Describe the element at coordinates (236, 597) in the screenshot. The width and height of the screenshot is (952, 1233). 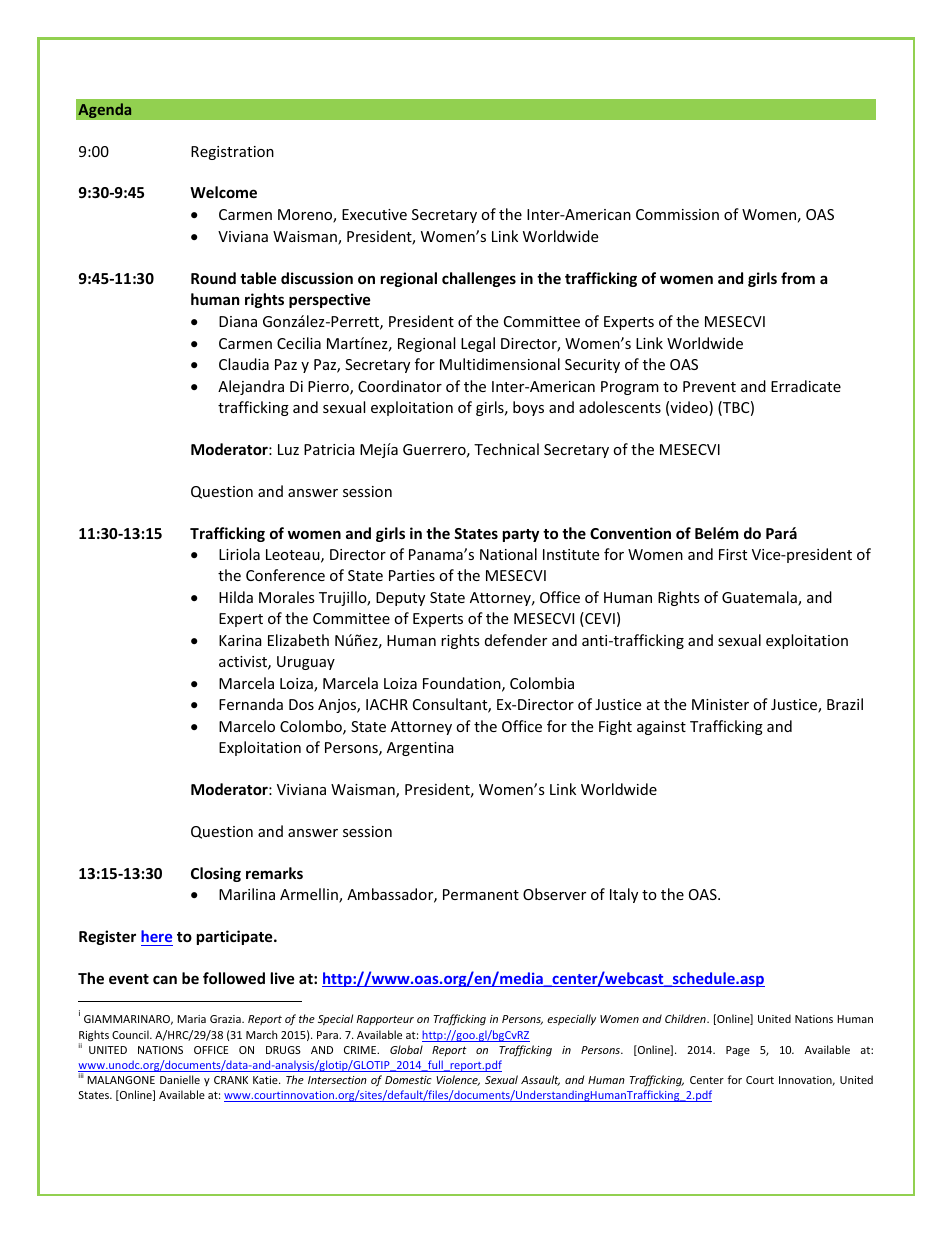
I see `Hilda` at that location.
